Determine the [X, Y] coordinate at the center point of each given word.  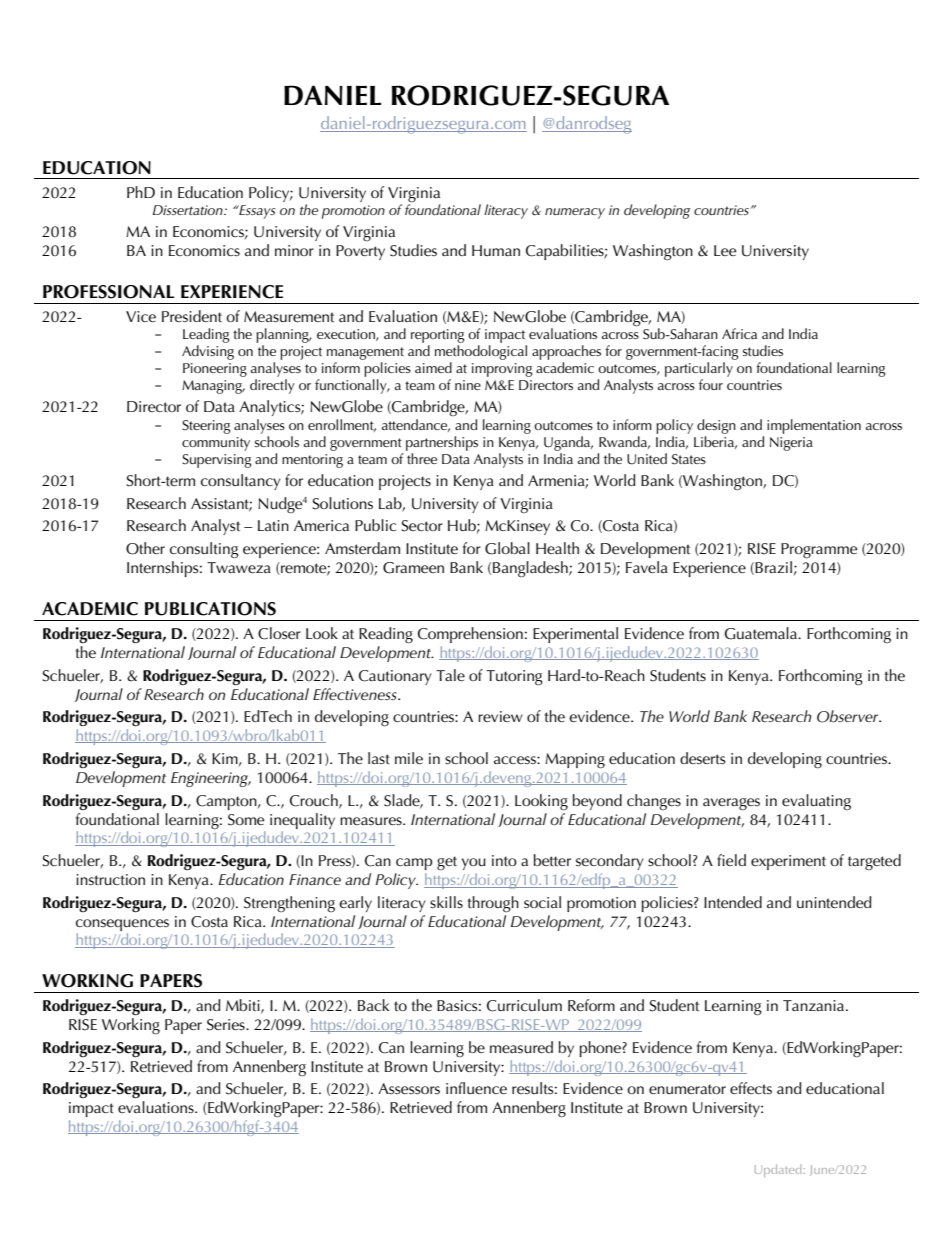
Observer [849, 716]
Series [227, 1025]
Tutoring [514, 678]
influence [476, 1088]
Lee [725, 250]
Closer [279, 633]
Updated [778, 1170]
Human [496, 250]
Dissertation [189, 210]
